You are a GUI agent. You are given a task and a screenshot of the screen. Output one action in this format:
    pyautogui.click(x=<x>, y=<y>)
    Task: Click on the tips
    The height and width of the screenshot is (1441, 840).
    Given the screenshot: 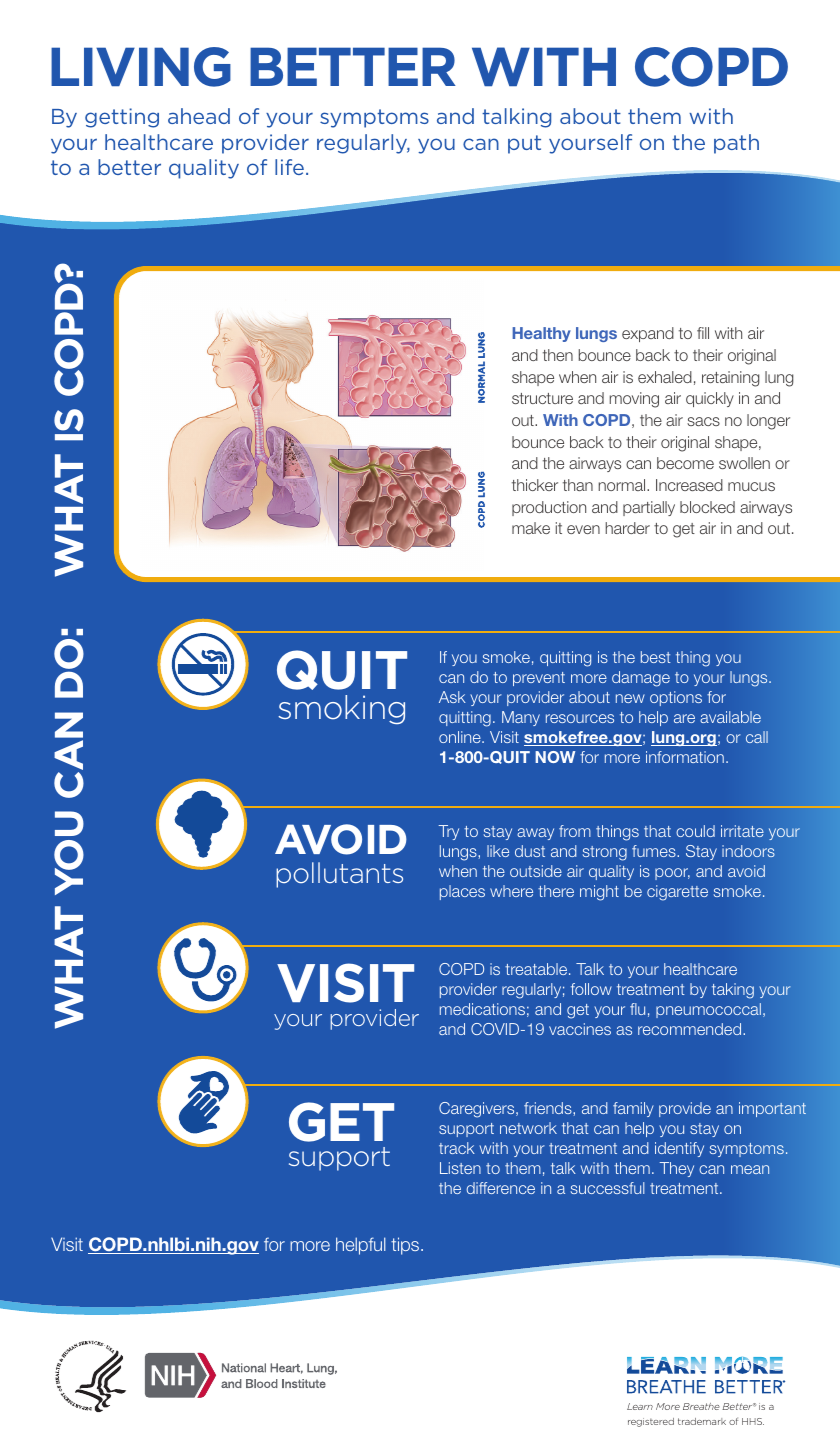 What is the action you would take?
    pyautogui.click(x=406, y=1246)
